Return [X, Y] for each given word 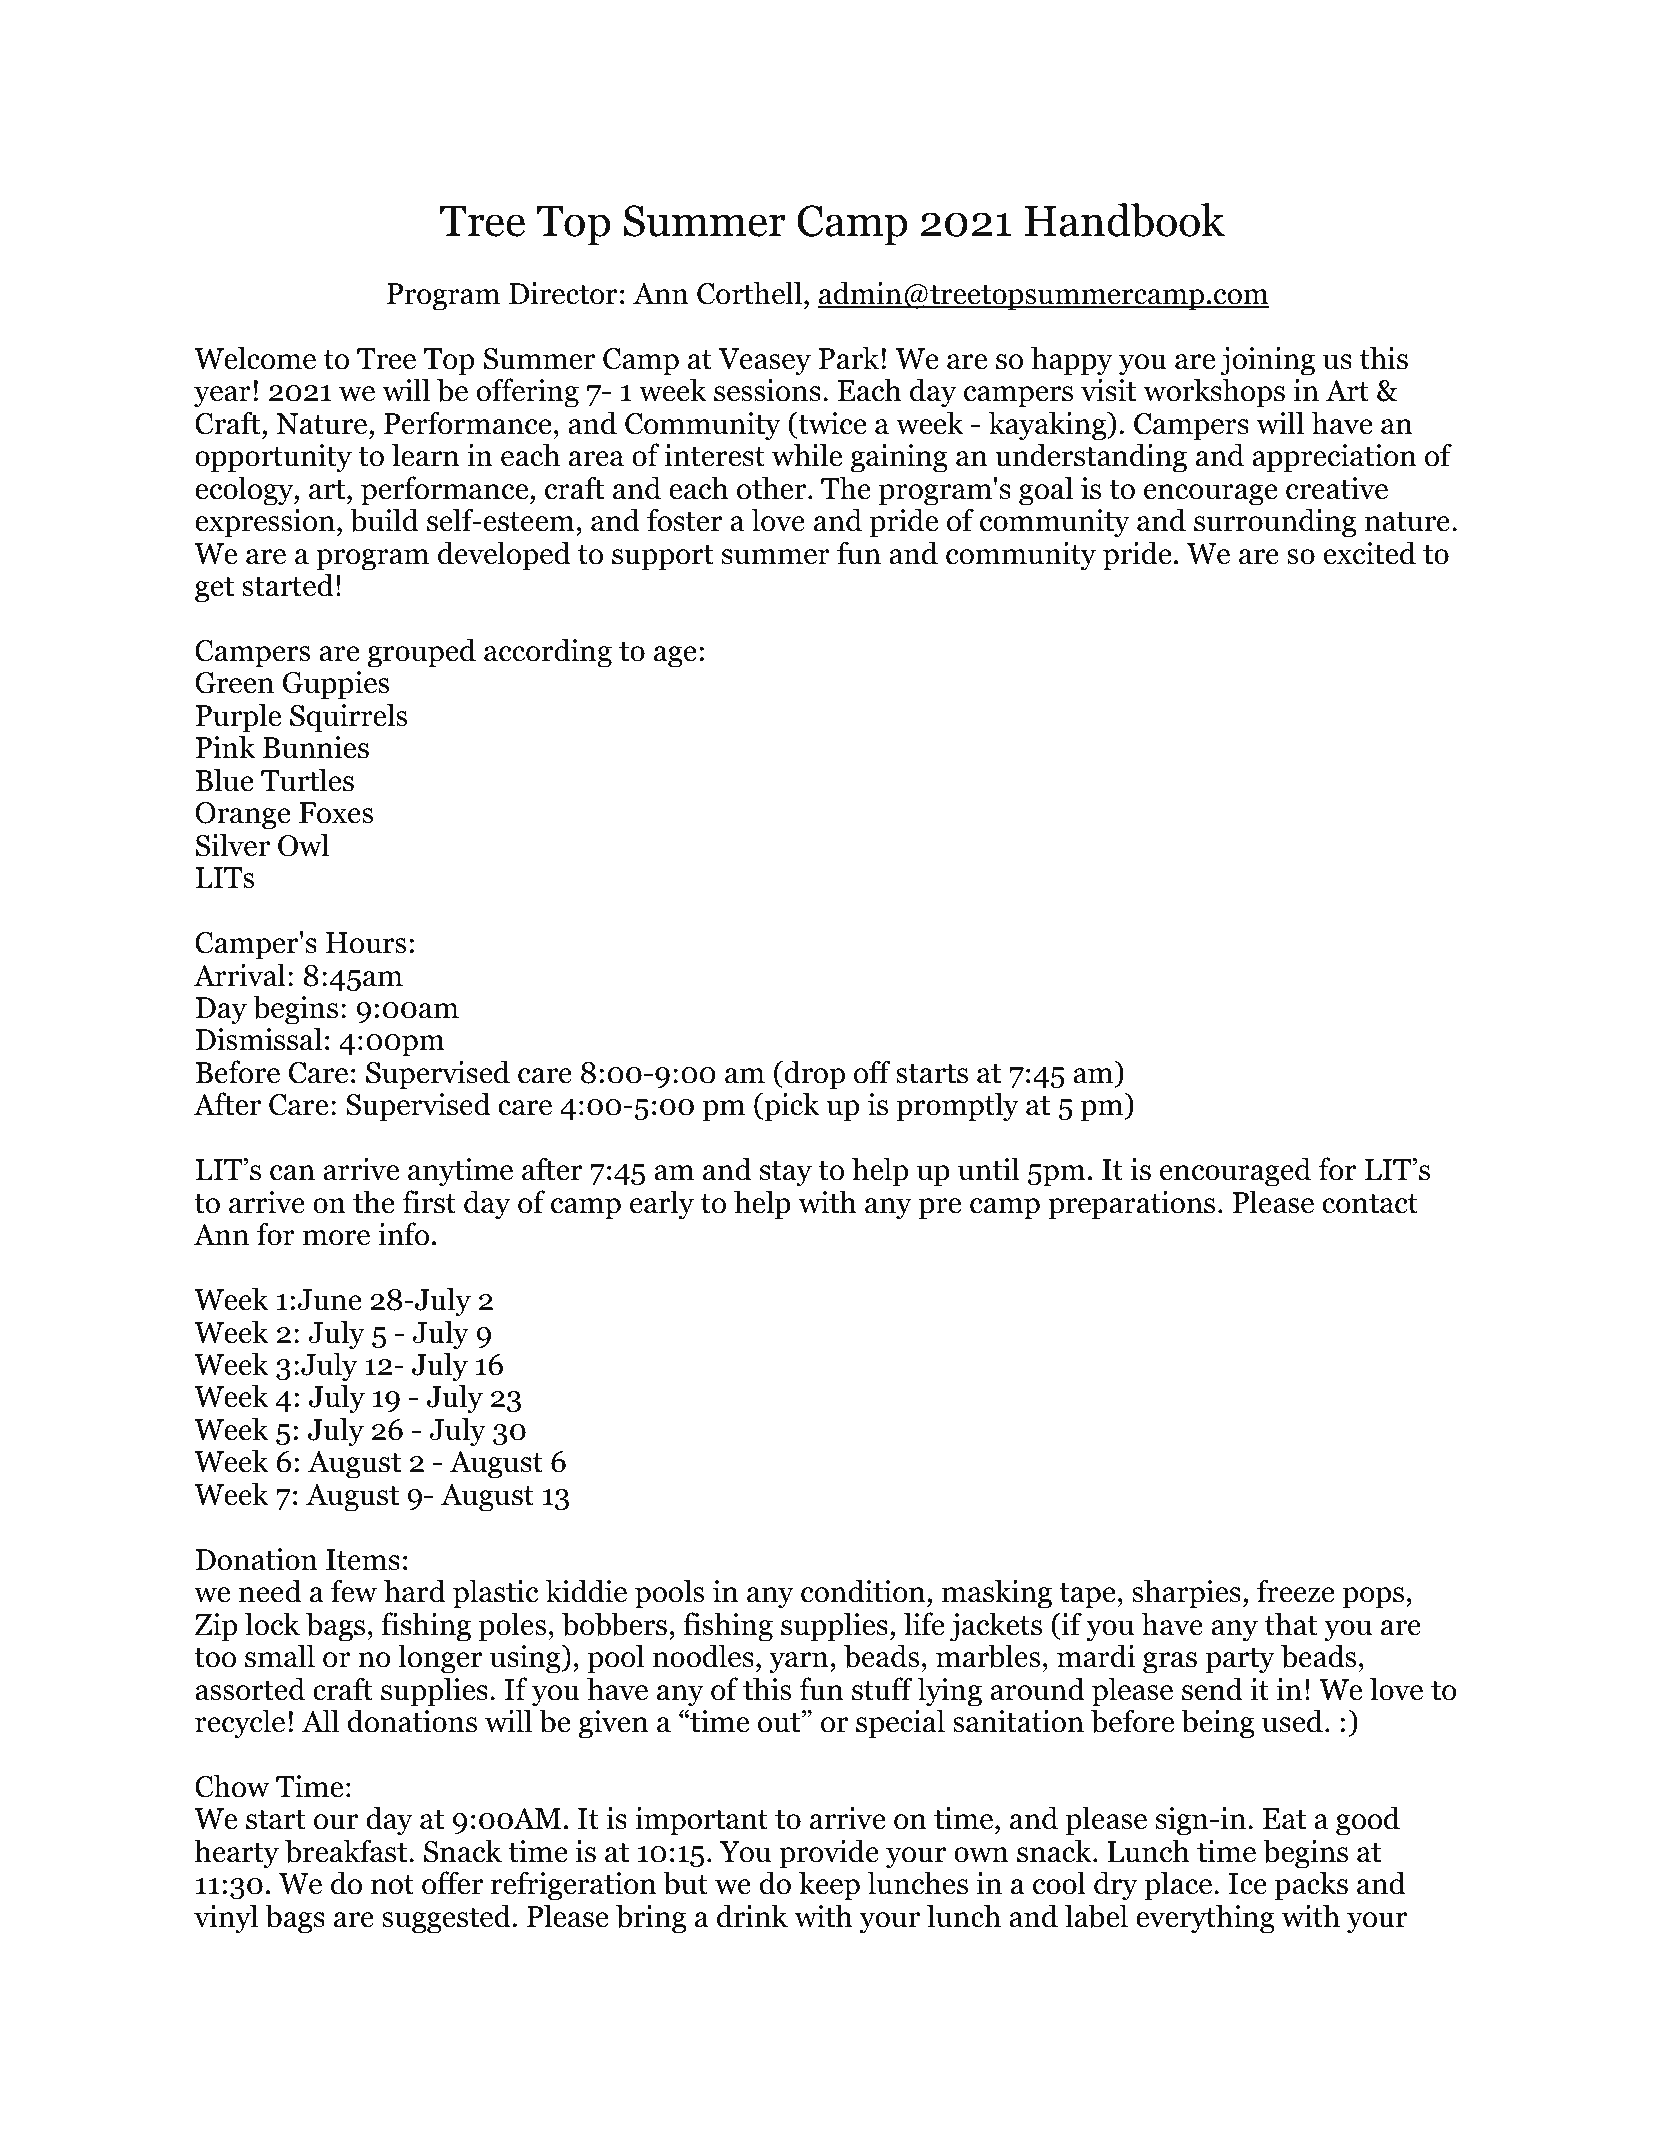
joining [1268, 361]
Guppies [336, 685]
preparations [1131, 1205]
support [663, 558]
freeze [1296, 1591]
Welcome [255, 358]
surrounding [1275, 523]
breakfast [347, 1851]
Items [363, 1560]
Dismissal [259, 1039]
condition [864, 1591]
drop [813, 1075]
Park [850, 358]
